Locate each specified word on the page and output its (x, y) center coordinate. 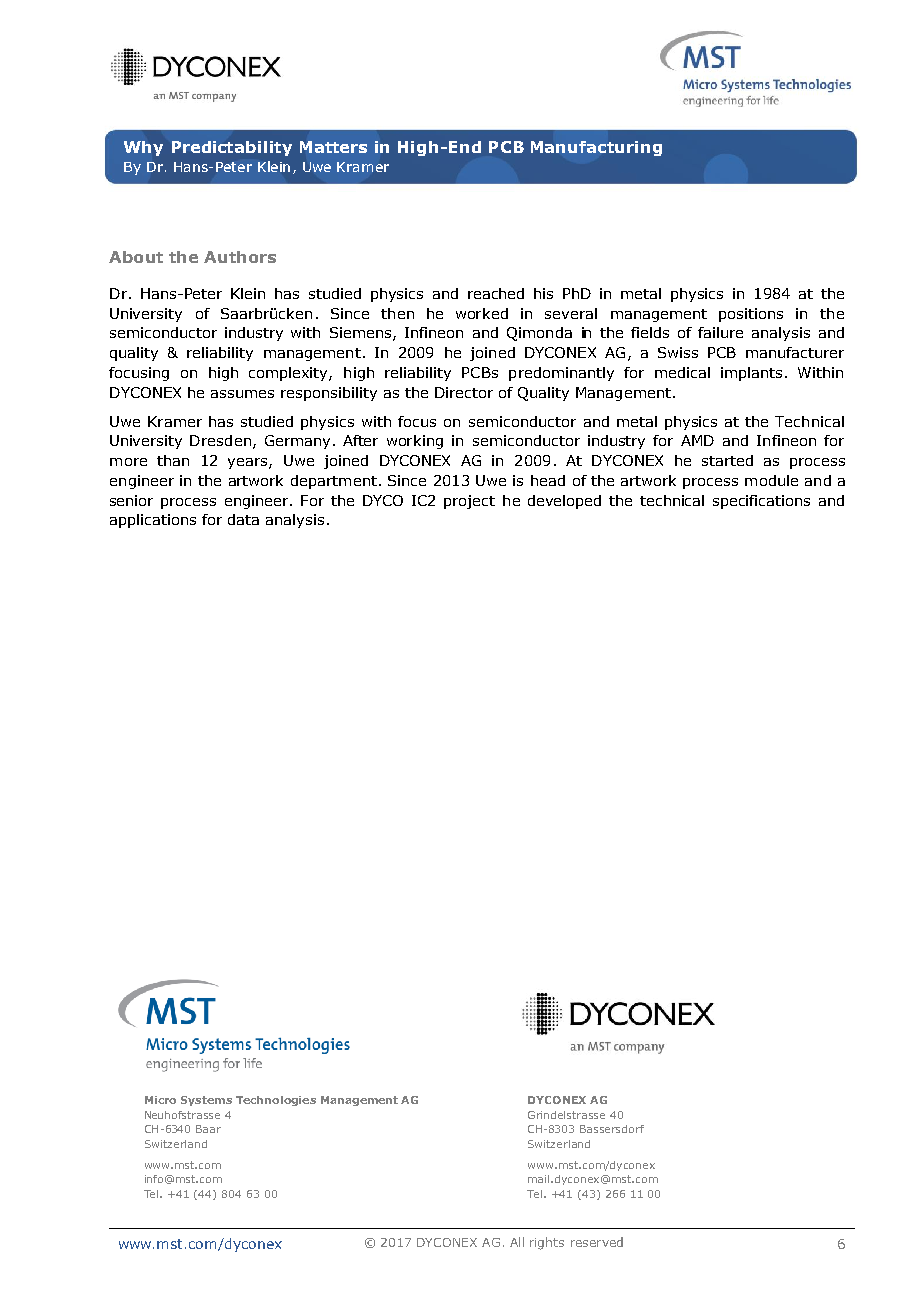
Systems (206, 1101)
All (517, 1242)
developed (564, 502)
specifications (761, 502)
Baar (208, 1129)
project (469, 502)
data (243, 519)
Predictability (232, 148)
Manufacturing (596, 148)
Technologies (276, 1101)
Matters (333, 147)
